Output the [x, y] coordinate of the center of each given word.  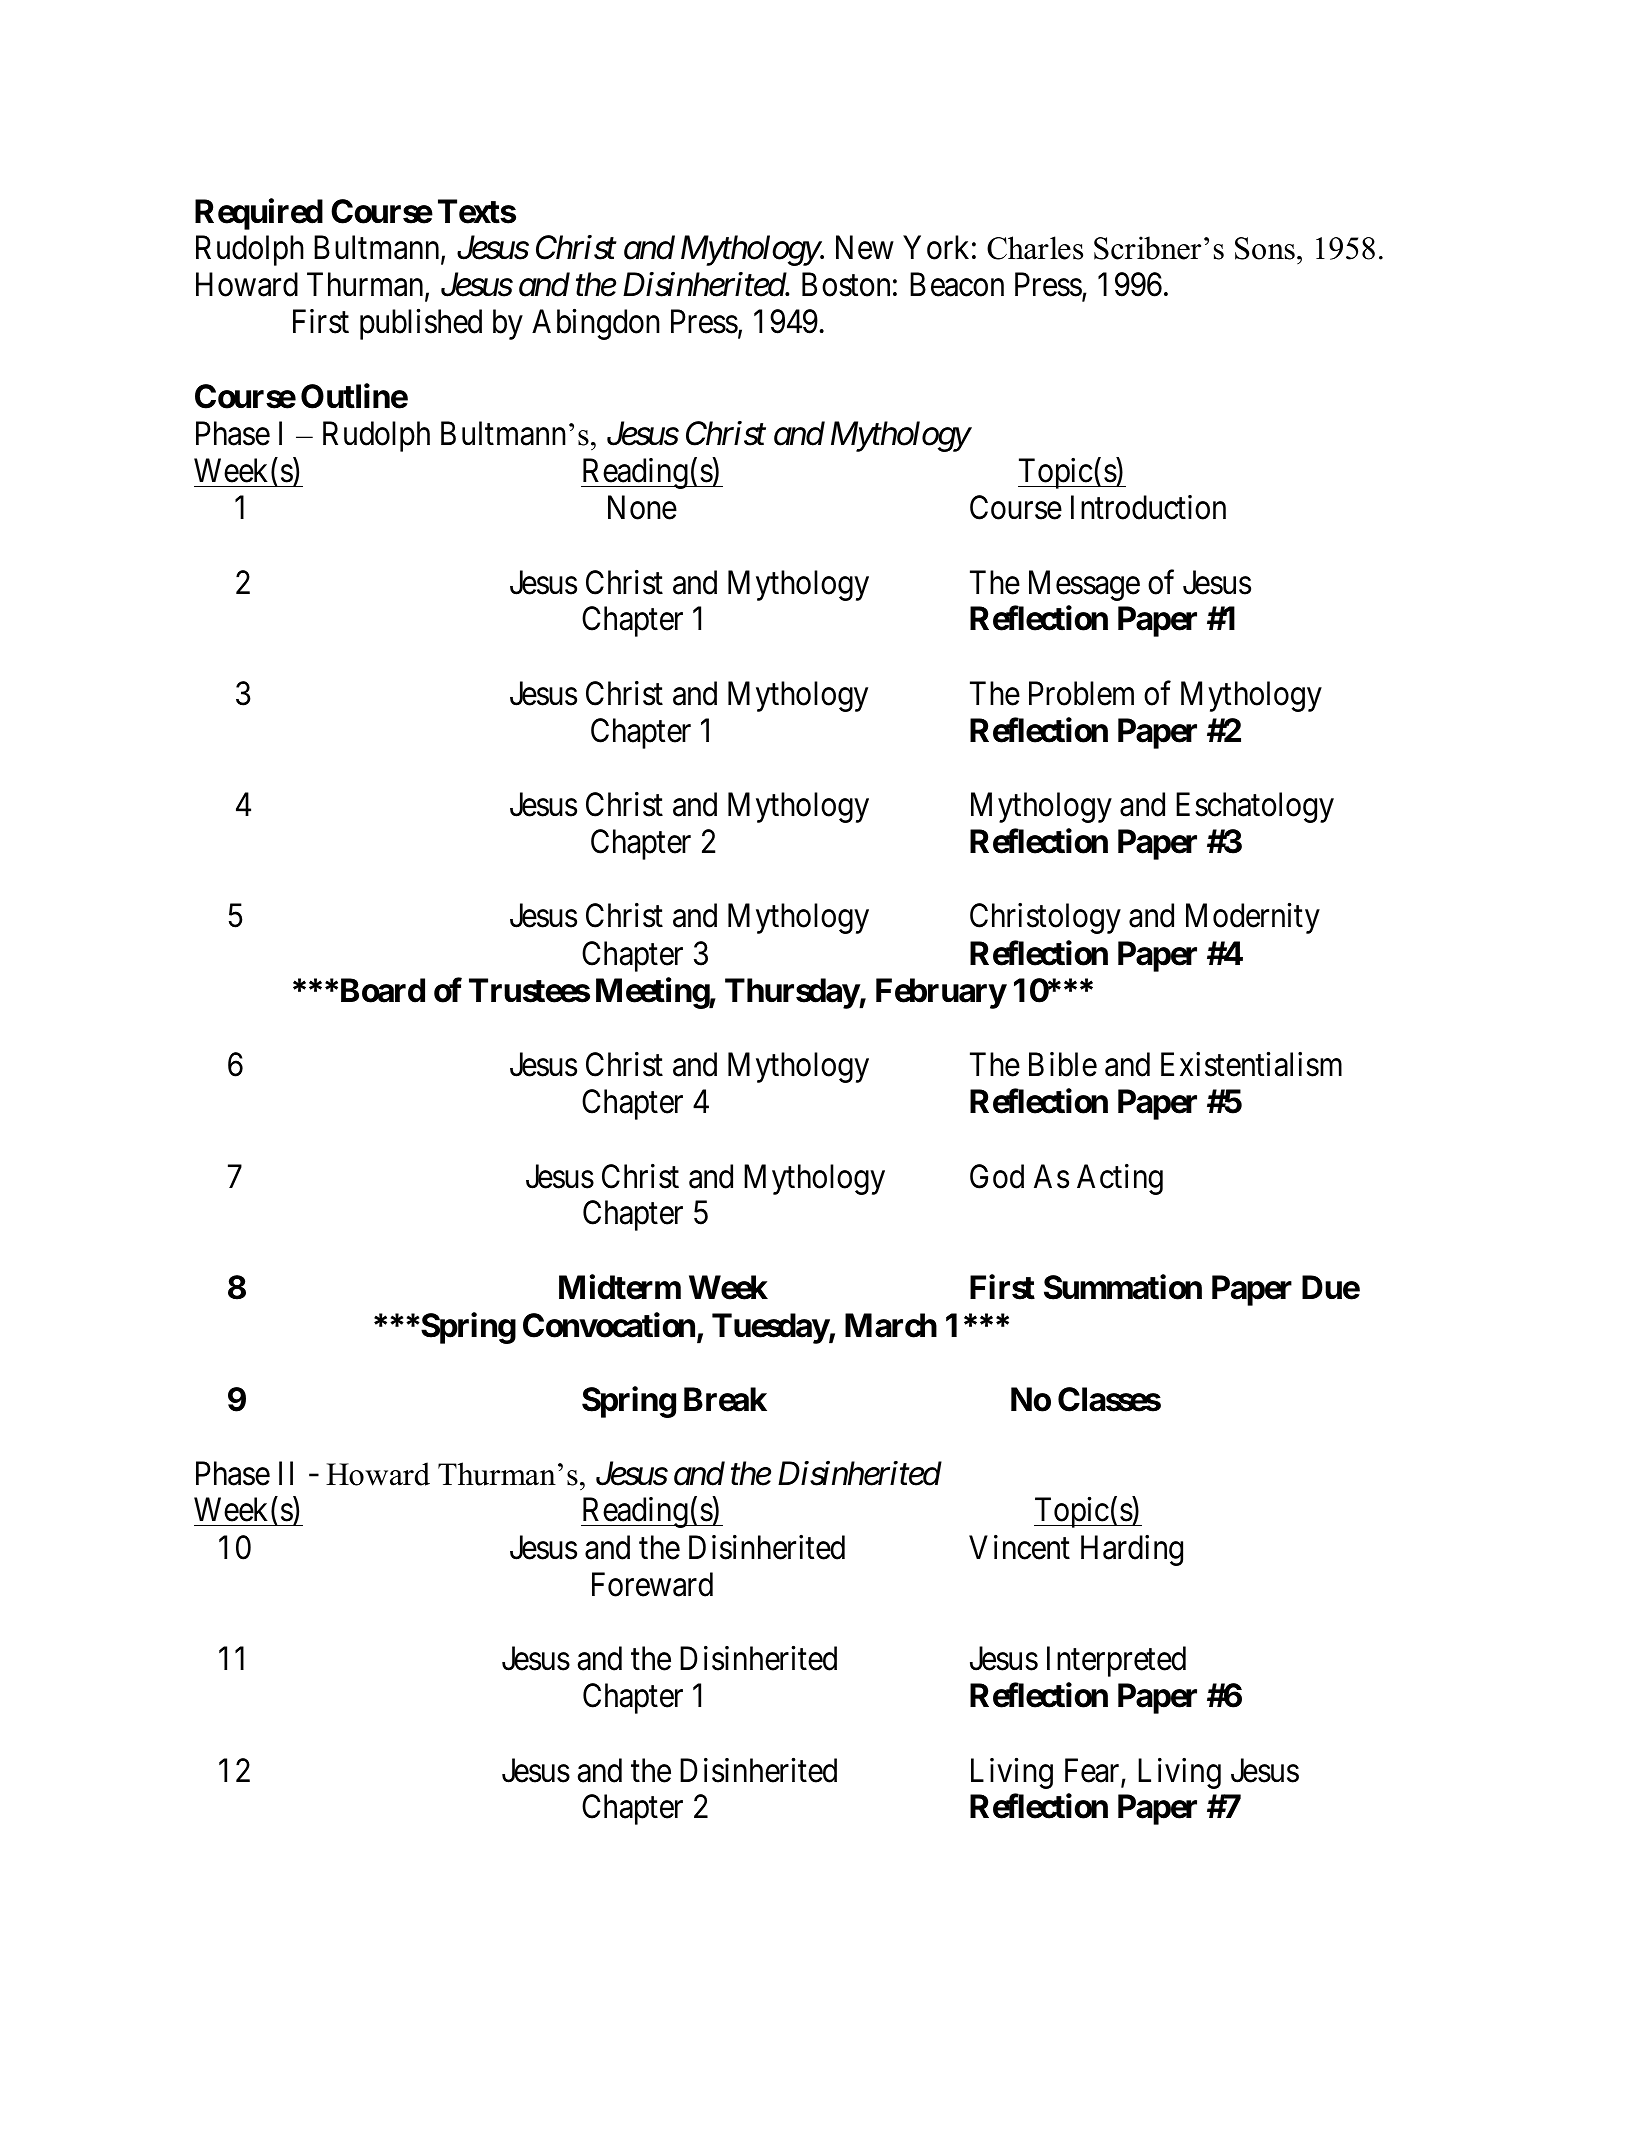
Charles [1035, 248]
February [941, 993]
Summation [1123, 1287]
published [421, 324]
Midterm [620, 1287]
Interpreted [1116, 1661]
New [865, 248]
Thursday [792, 993]
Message [1084, 585]
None [642, 508]
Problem [1081, 693]
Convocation [609, 1325]
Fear [1093, 1771]
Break [725, 1399]
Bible [1063, 1064]
